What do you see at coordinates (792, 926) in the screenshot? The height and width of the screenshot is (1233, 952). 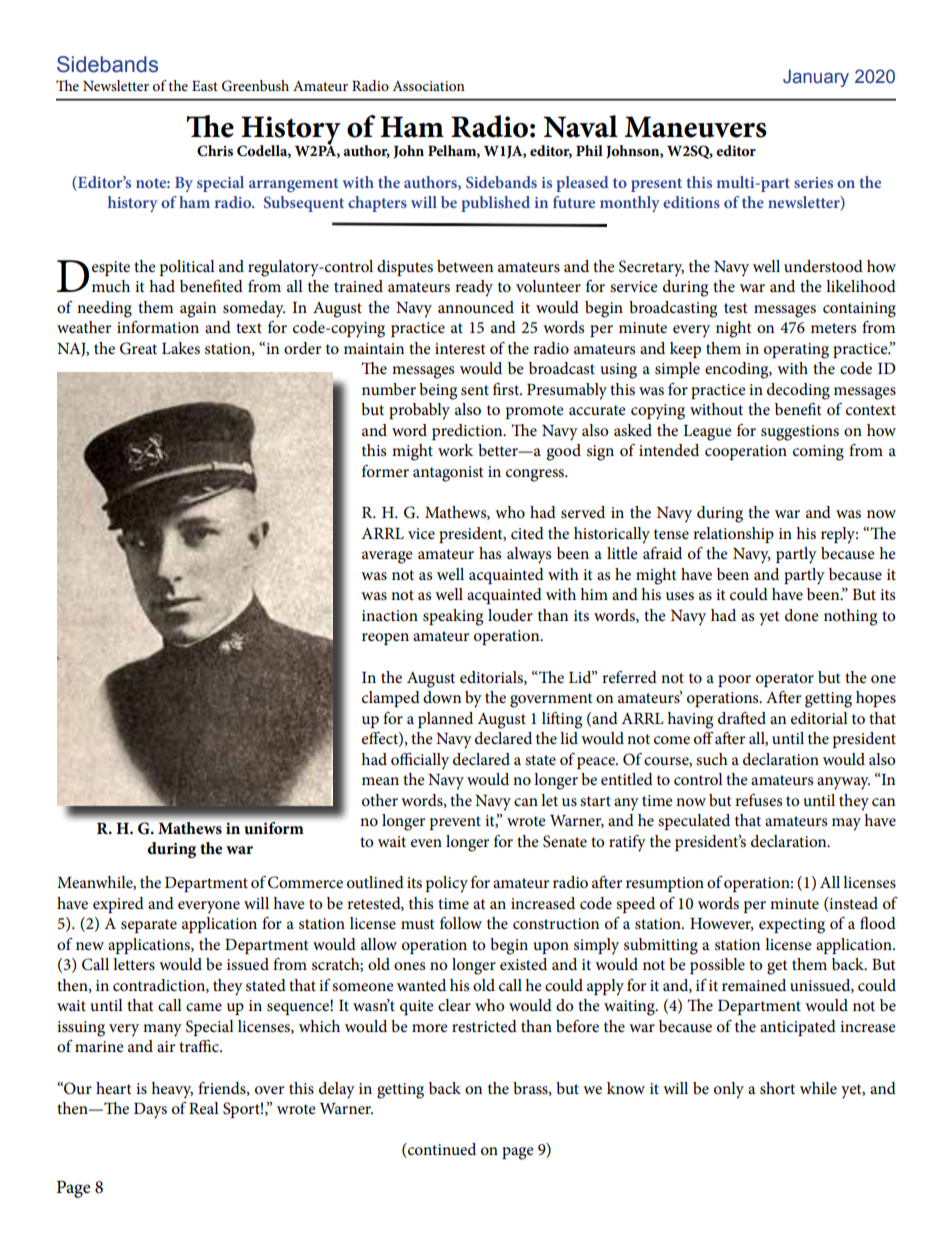 I see `expecting` at bounding box center [792, 926].
